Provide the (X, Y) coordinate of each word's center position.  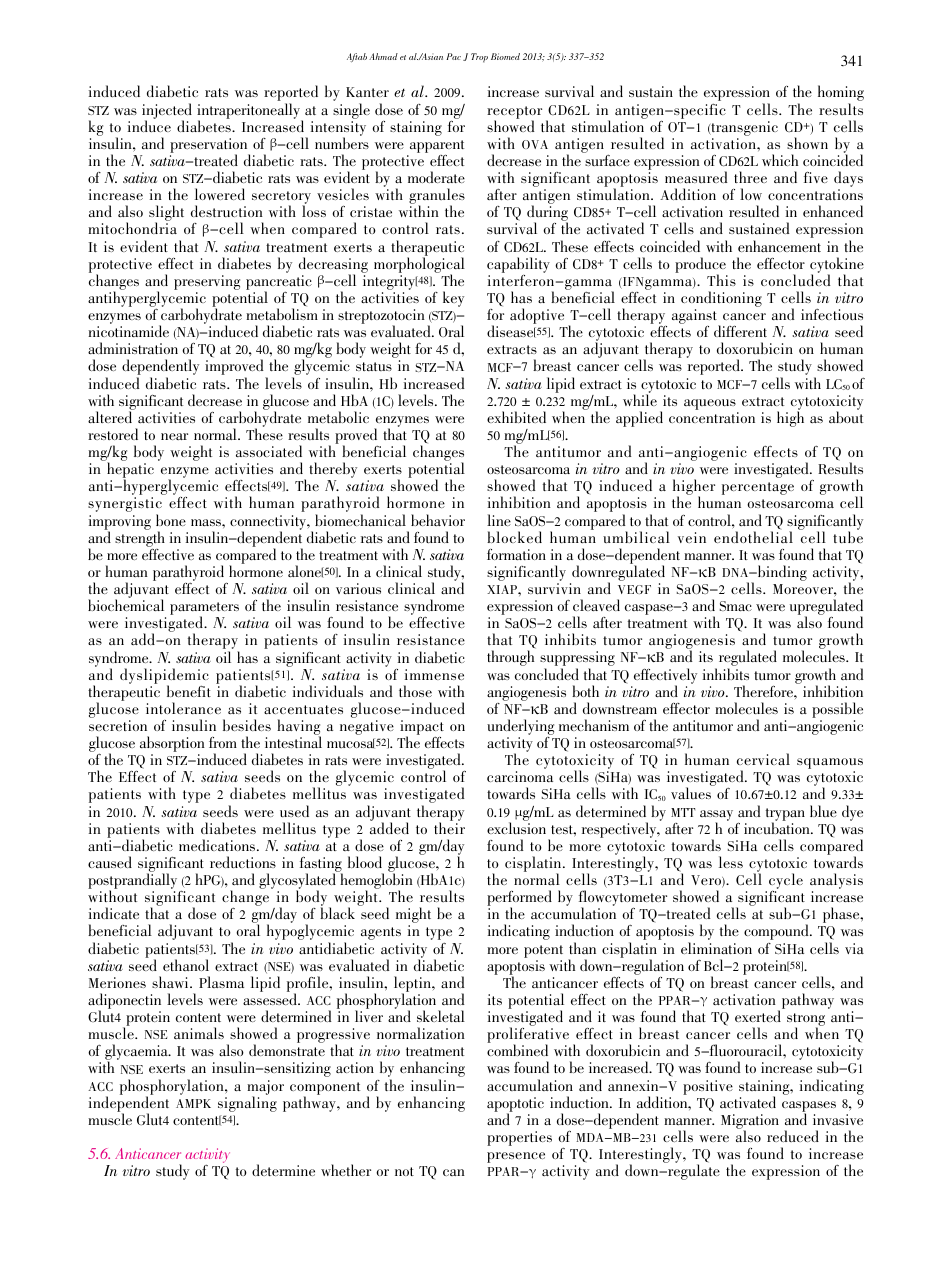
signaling (247, 1103)
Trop (479, 58)
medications (218, 845)
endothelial (753, 537)
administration (133, 348)
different (740, 331)
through (510, 658)
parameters (204, 610)
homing (841, 94)
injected (167, 112)
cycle (786, 882)
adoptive (537, 316)
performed (519, 899)
